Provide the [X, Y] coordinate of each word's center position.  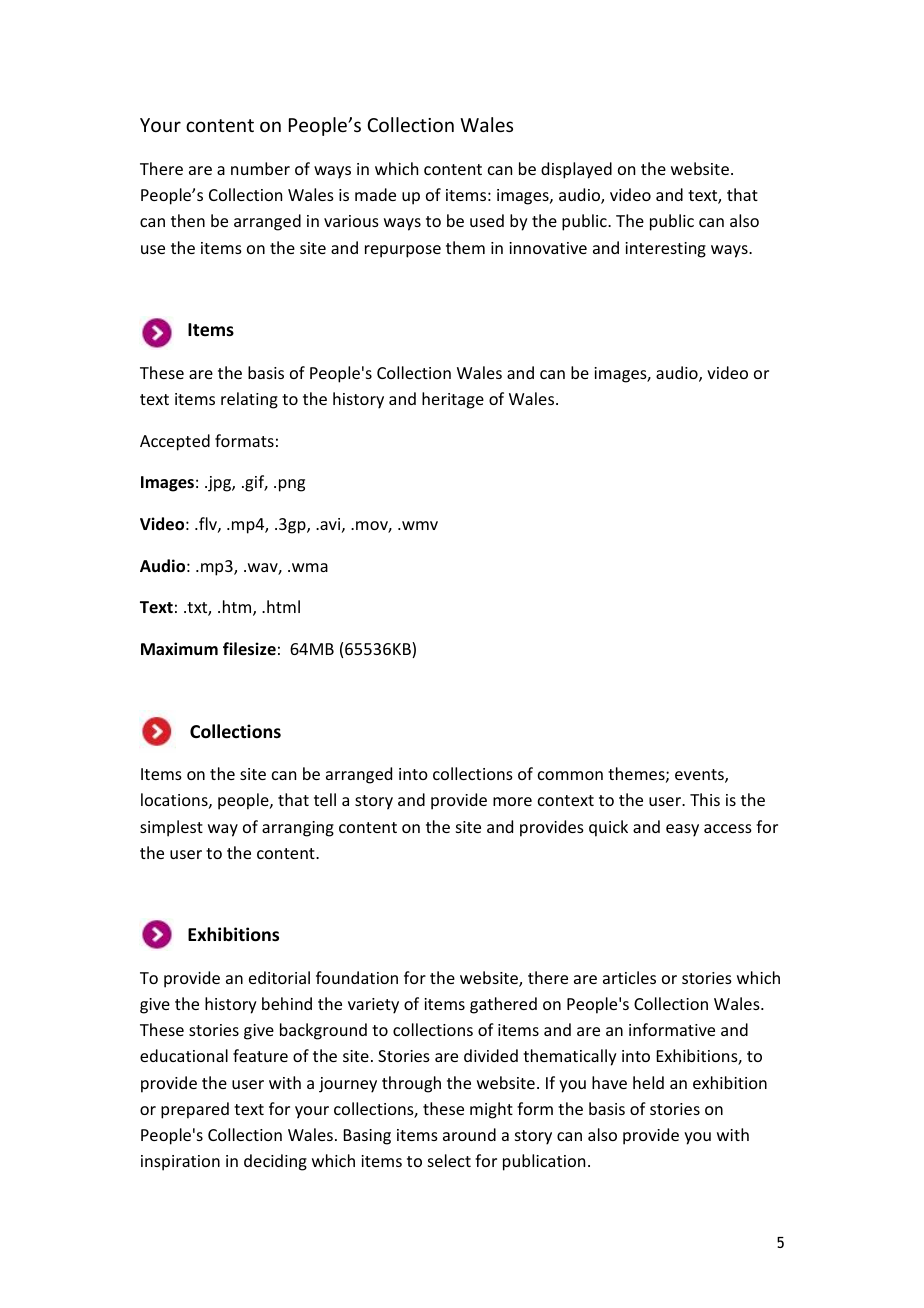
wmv [419, 525]
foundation [357, 977]
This [705, 799]
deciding [275, 1162]
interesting [665, 250]
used [487, 220]
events [700, 776]
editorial [279, 977]
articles [629, 977]
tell [325, 799]
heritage [453, 400]
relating [249, 400]
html [283, 606]
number [260, 168]
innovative [548, 248]
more [512, 801]
